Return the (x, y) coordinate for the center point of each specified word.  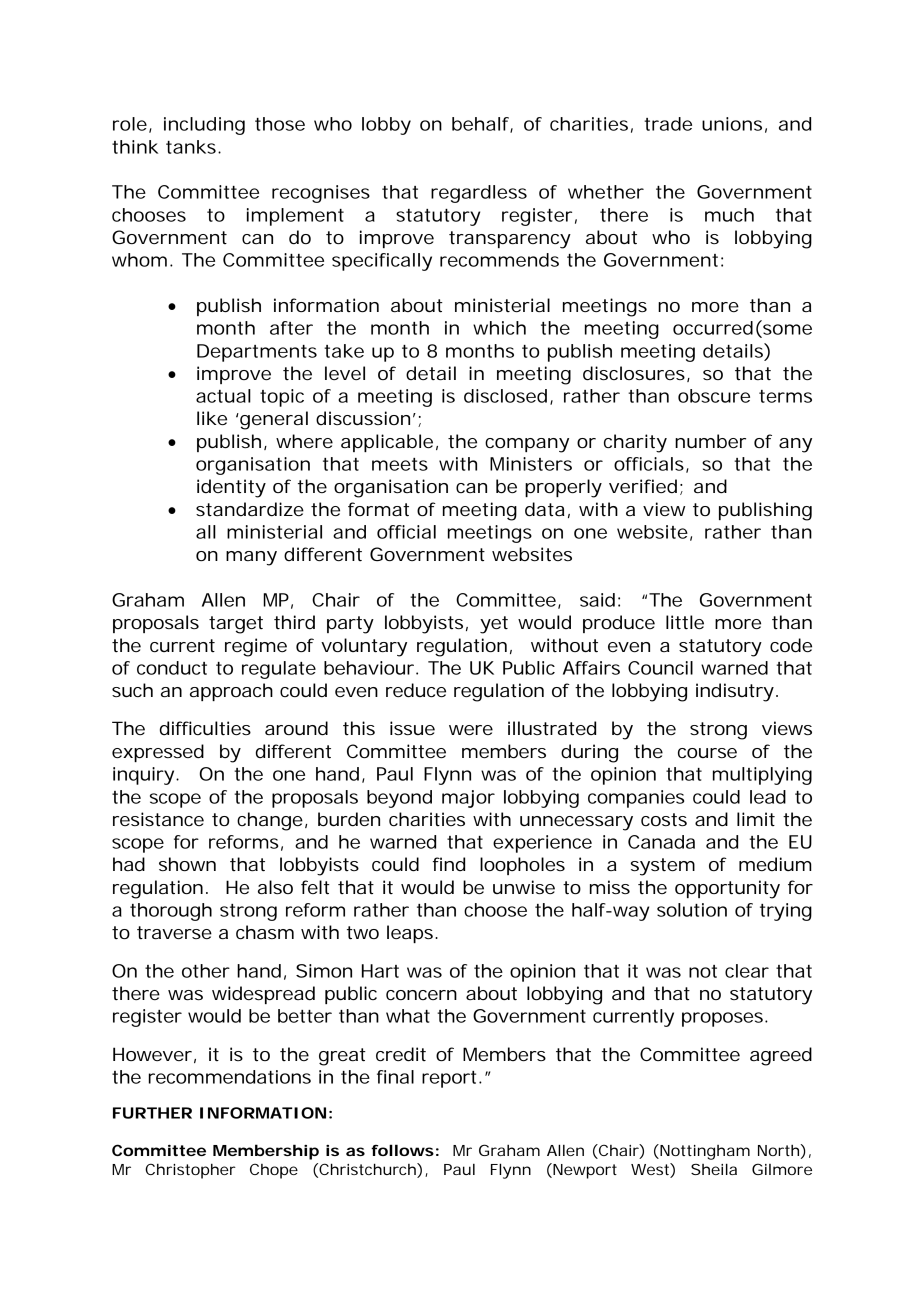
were (471, 730)
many (251, 558)
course (707, 753)
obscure (714, 396)
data (545, 509)
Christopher (190, 1171)
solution (692, 910)
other (206, 971)
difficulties (205, 728)
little (685, 622)
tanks (191, 147)
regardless (479, 194)
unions (732, 124)
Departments (257, 353)
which (499, 328)
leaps (410, 934)
